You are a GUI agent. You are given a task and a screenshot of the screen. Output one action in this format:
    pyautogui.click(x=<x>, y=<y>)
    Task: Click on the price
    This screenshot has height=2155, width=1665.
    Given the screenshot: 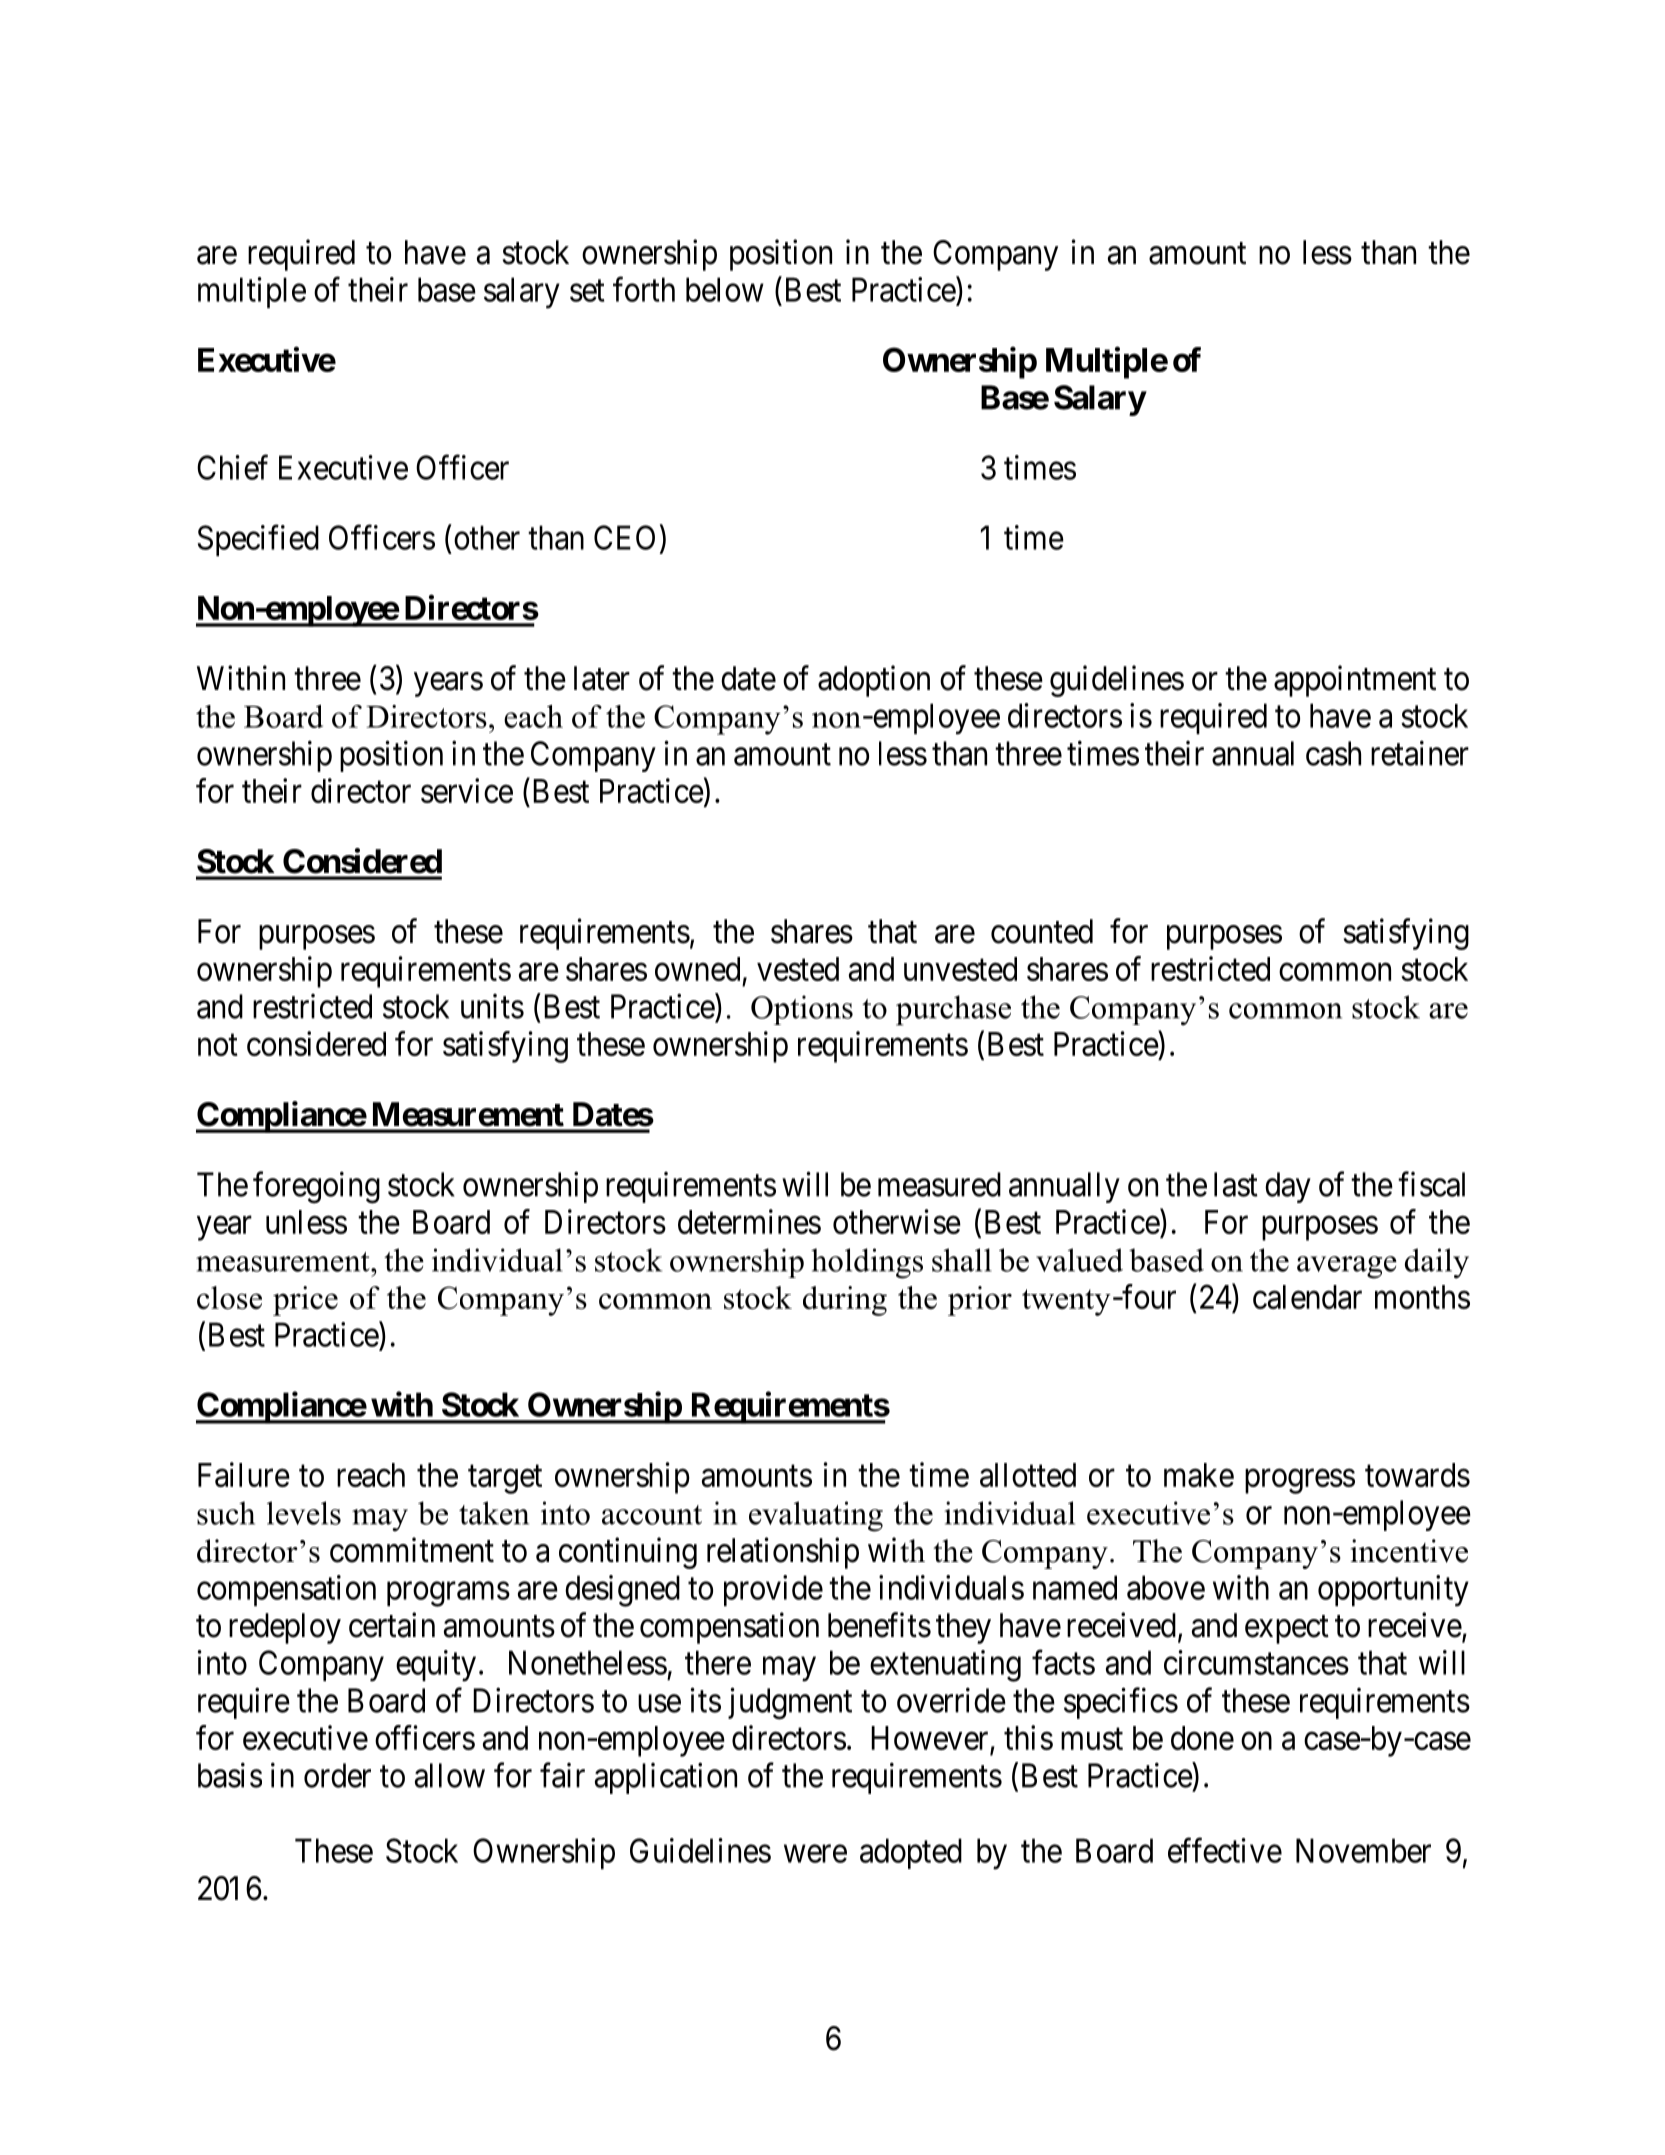 What is the action you would take?
    pyautogui.click(x=305, y=1301)
